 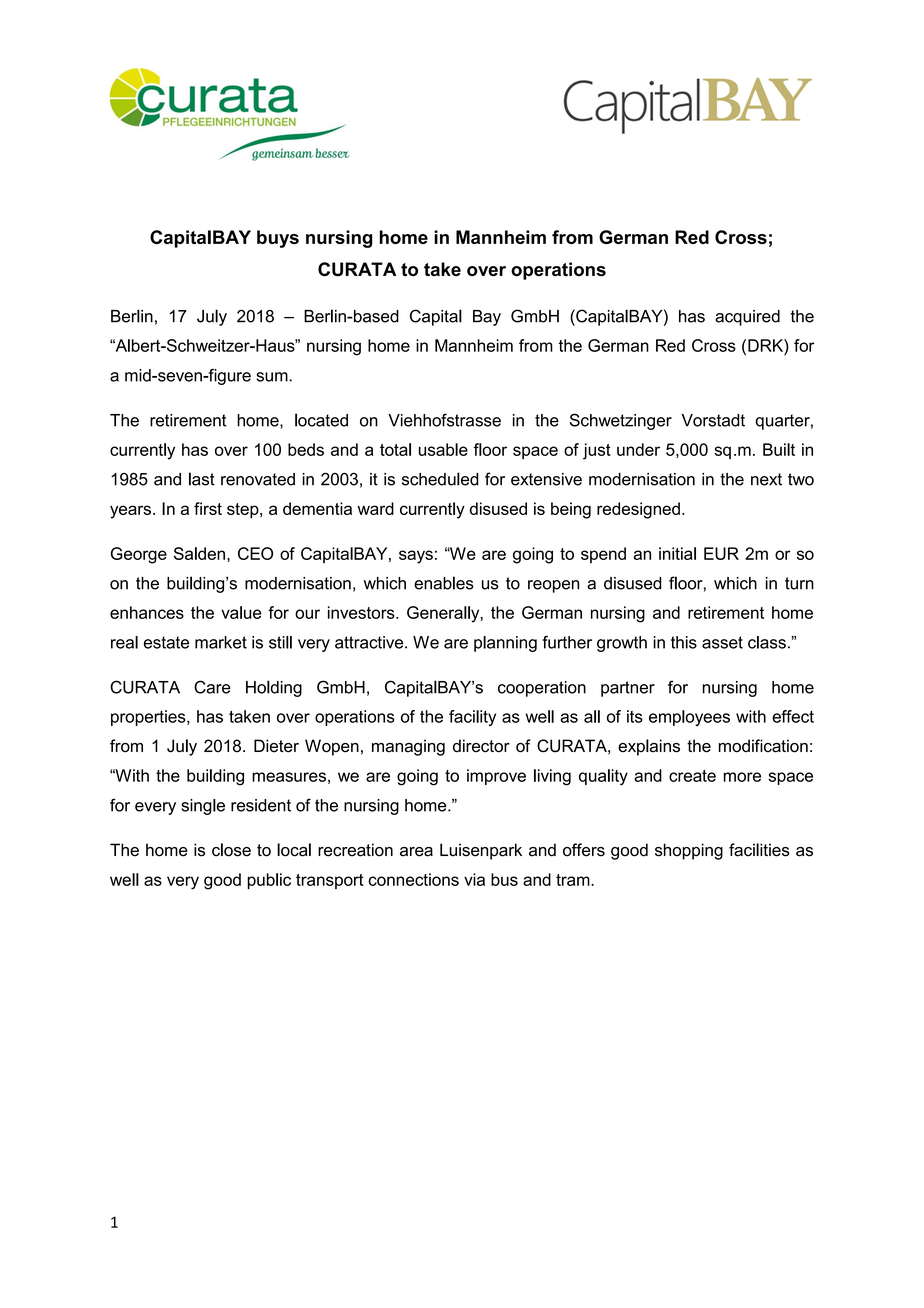 What do you see at coordinates (638, 449) in the screenshot?
I see `under` at bounding box center [638, 449].
